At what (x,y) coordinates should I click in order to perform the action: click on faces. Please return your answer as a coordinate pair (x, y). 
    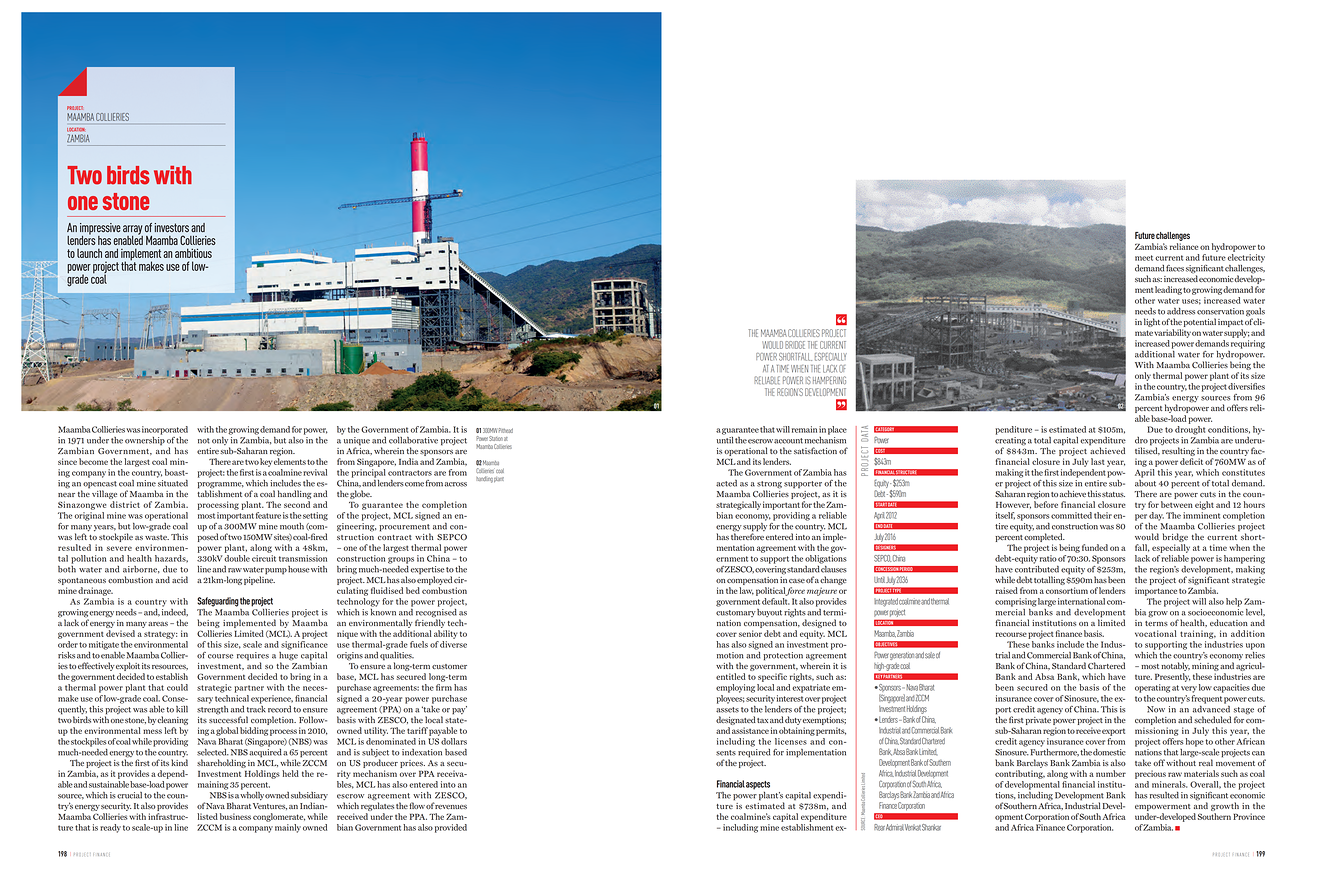
    Looking at the image, I should click on (1175, 268).
